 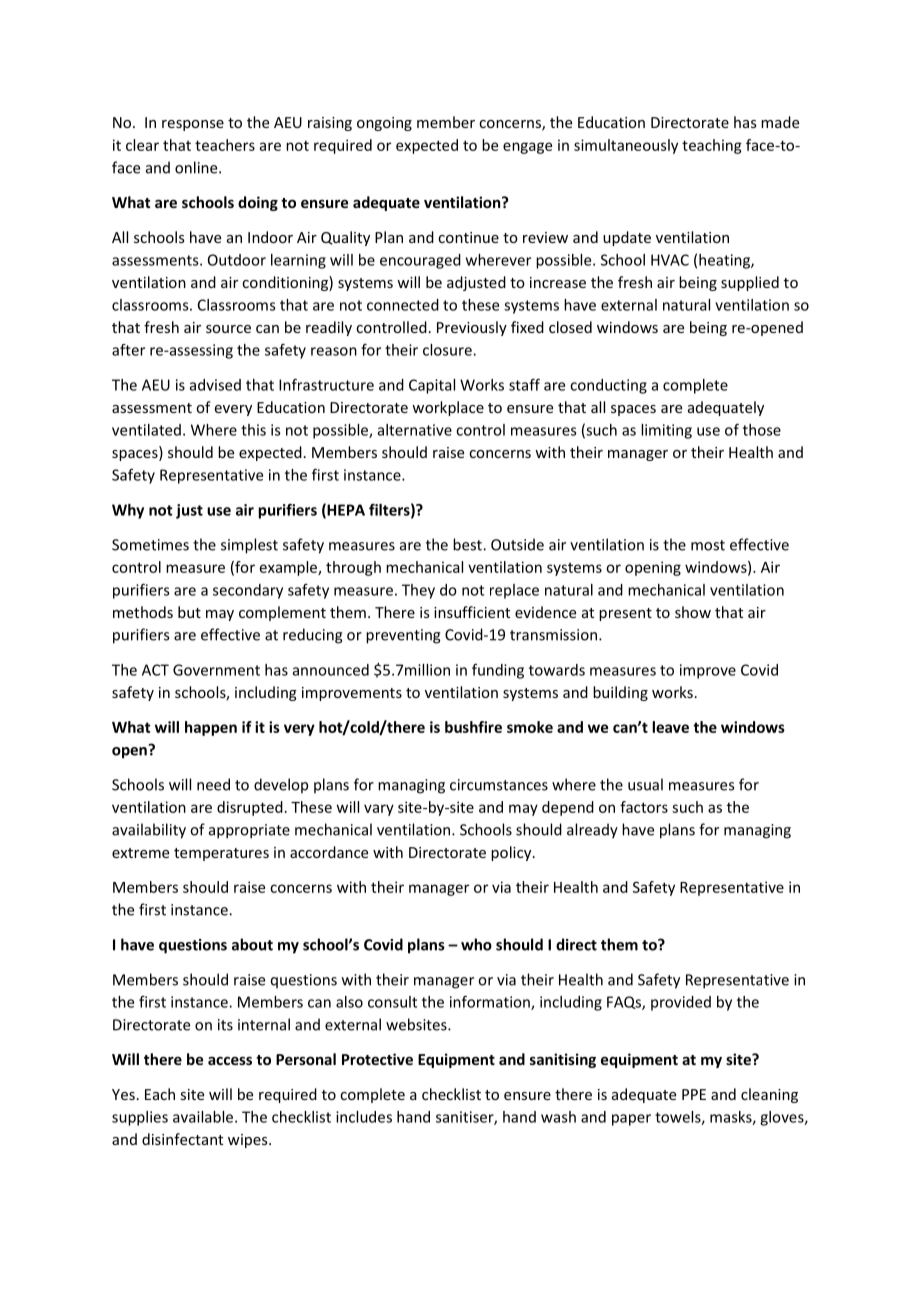 What do you see at coordinates (499, 785) in the screenshot?
I see `circumstances` at bounding box center [499, 785].
